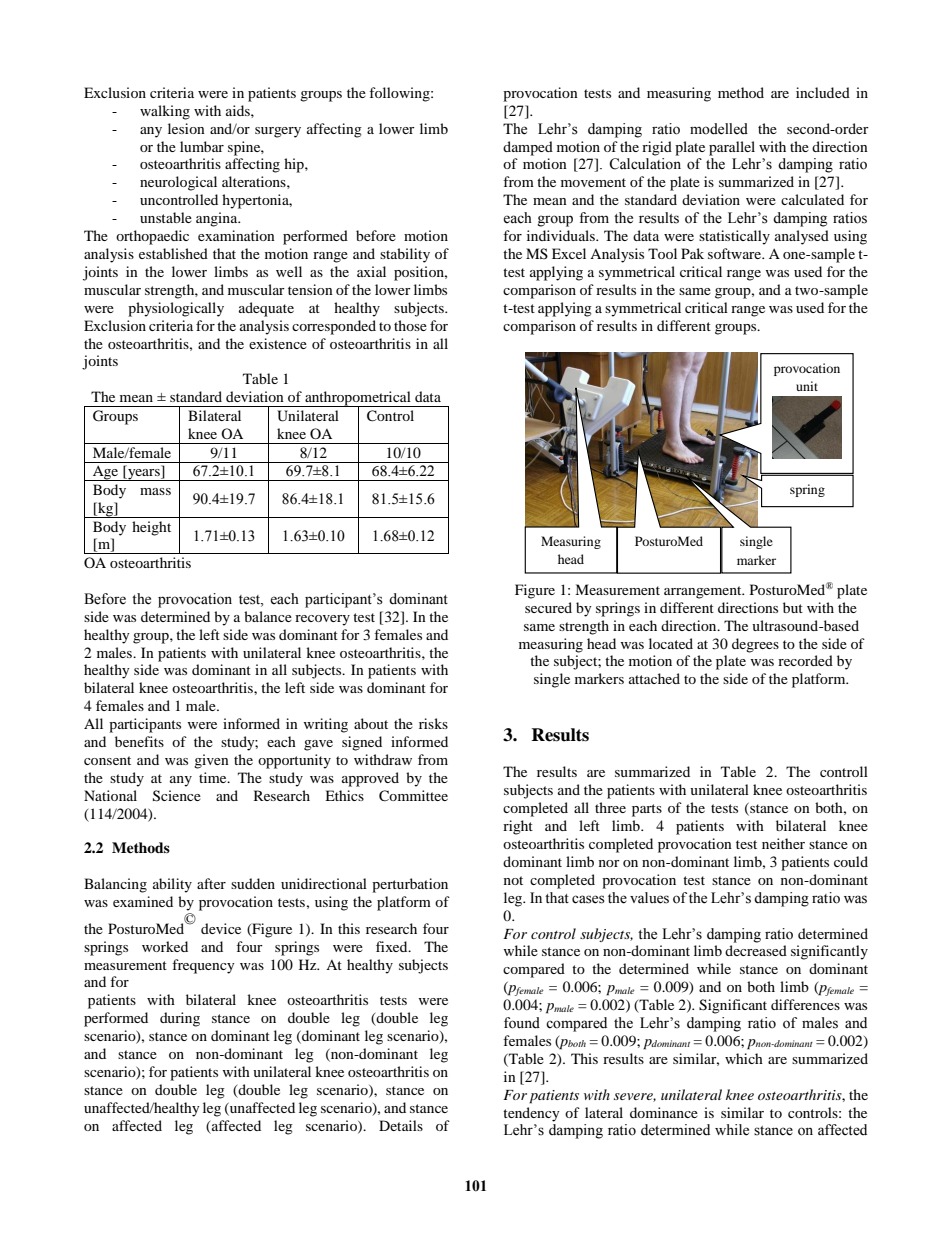  Describe the element at coordinates (793, 607) in the page. I see `but` at that location.
